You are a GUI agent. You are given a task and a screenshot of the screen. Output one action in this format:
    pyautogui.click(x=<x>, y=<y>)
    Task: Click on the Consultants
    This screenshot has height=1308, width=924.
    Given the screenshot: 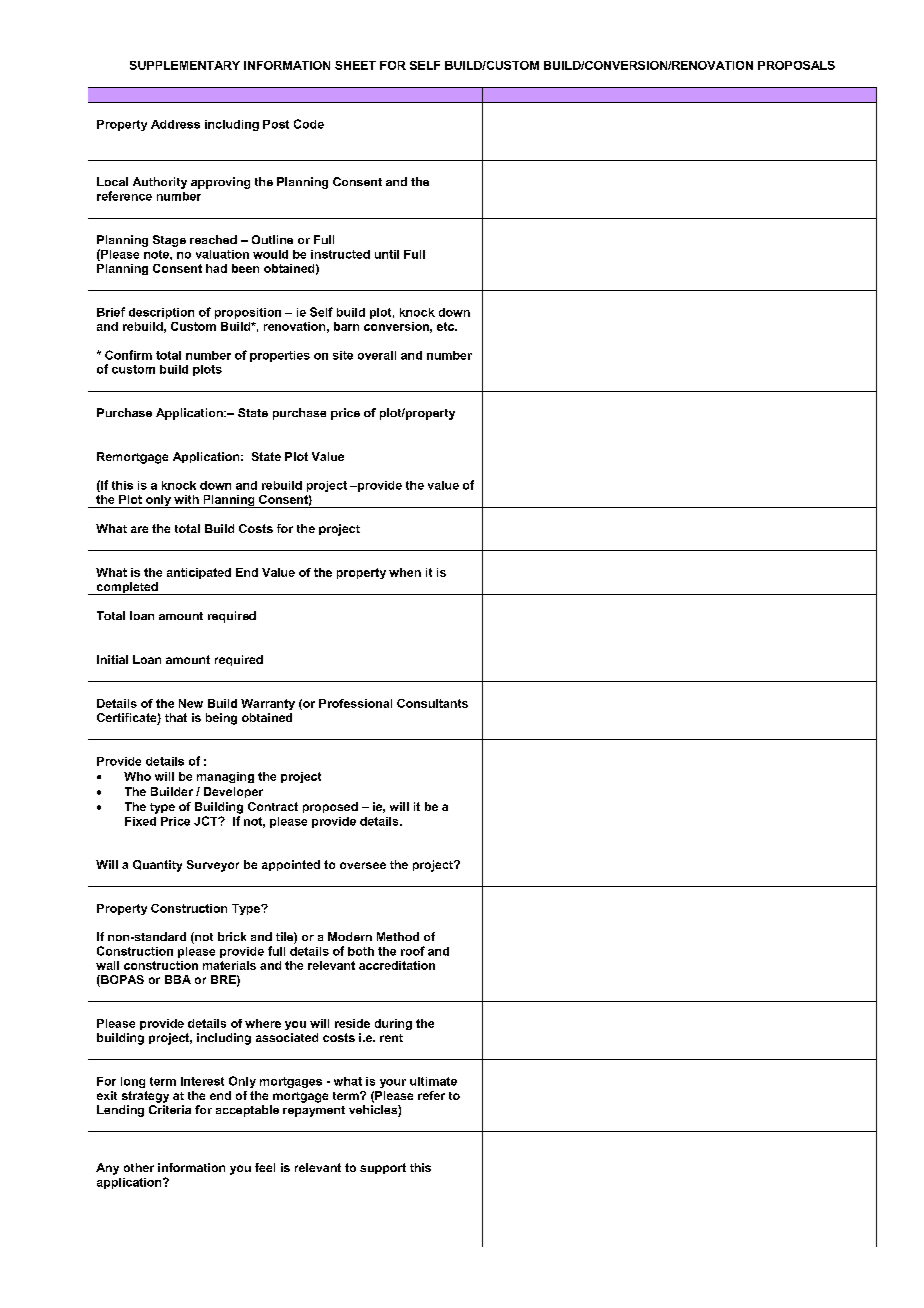 What is the action you would take?
    pyautogui.click(x=432, y=703)
